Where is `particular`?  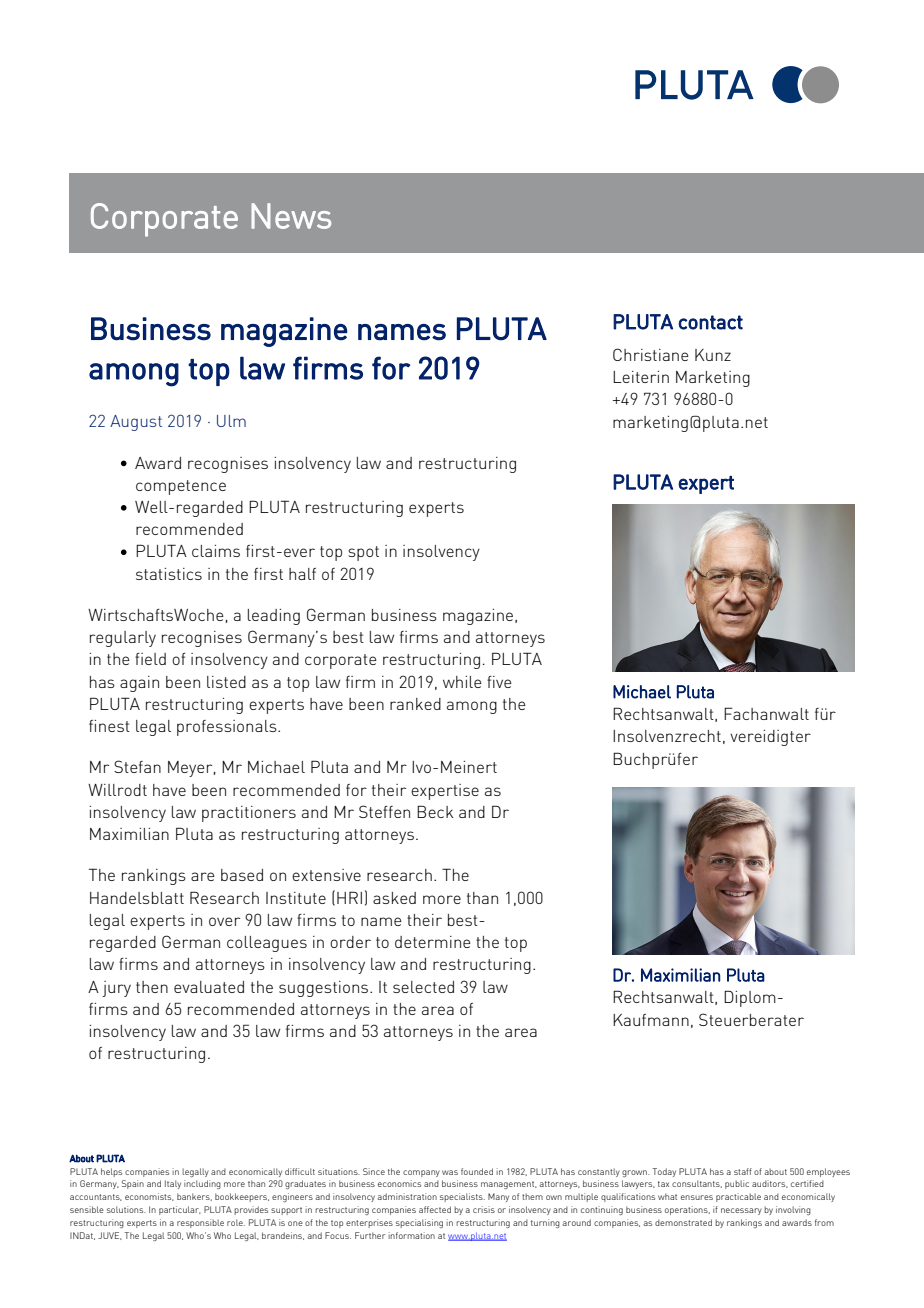 particular is located at coordinates (180, 1210).
